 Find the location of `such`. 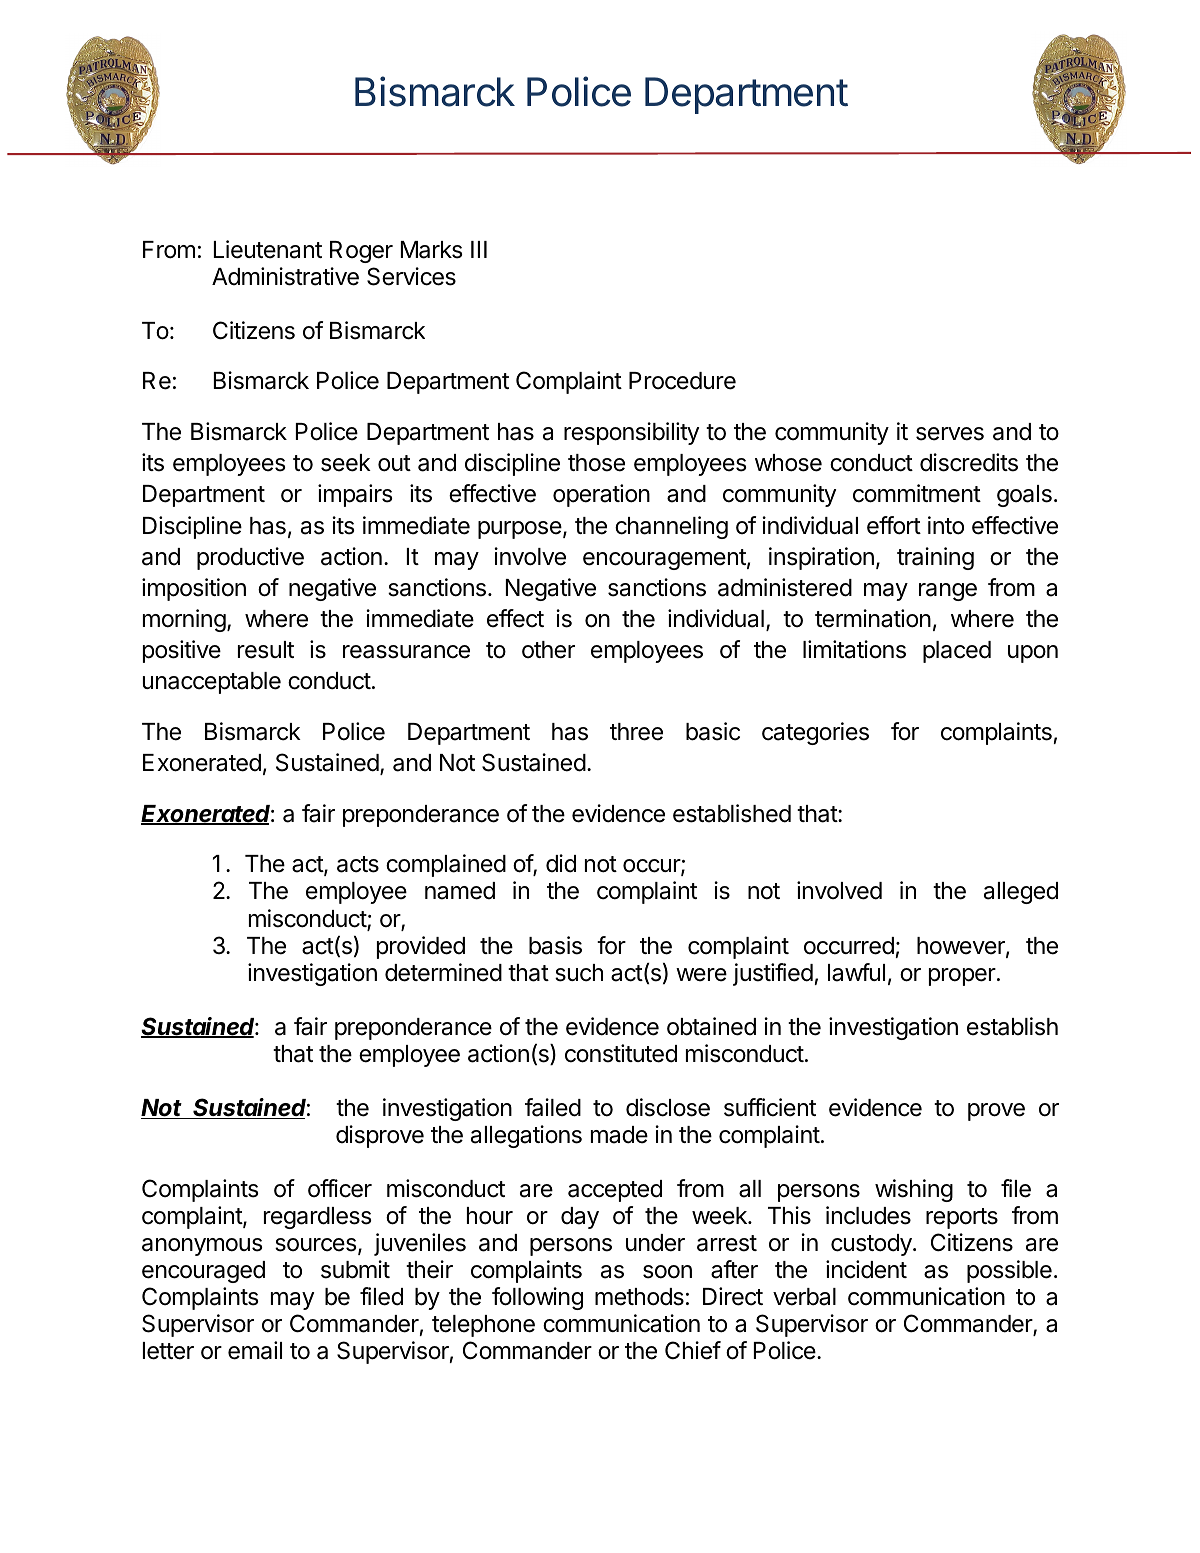

such is located at coordinates (579, 973).
